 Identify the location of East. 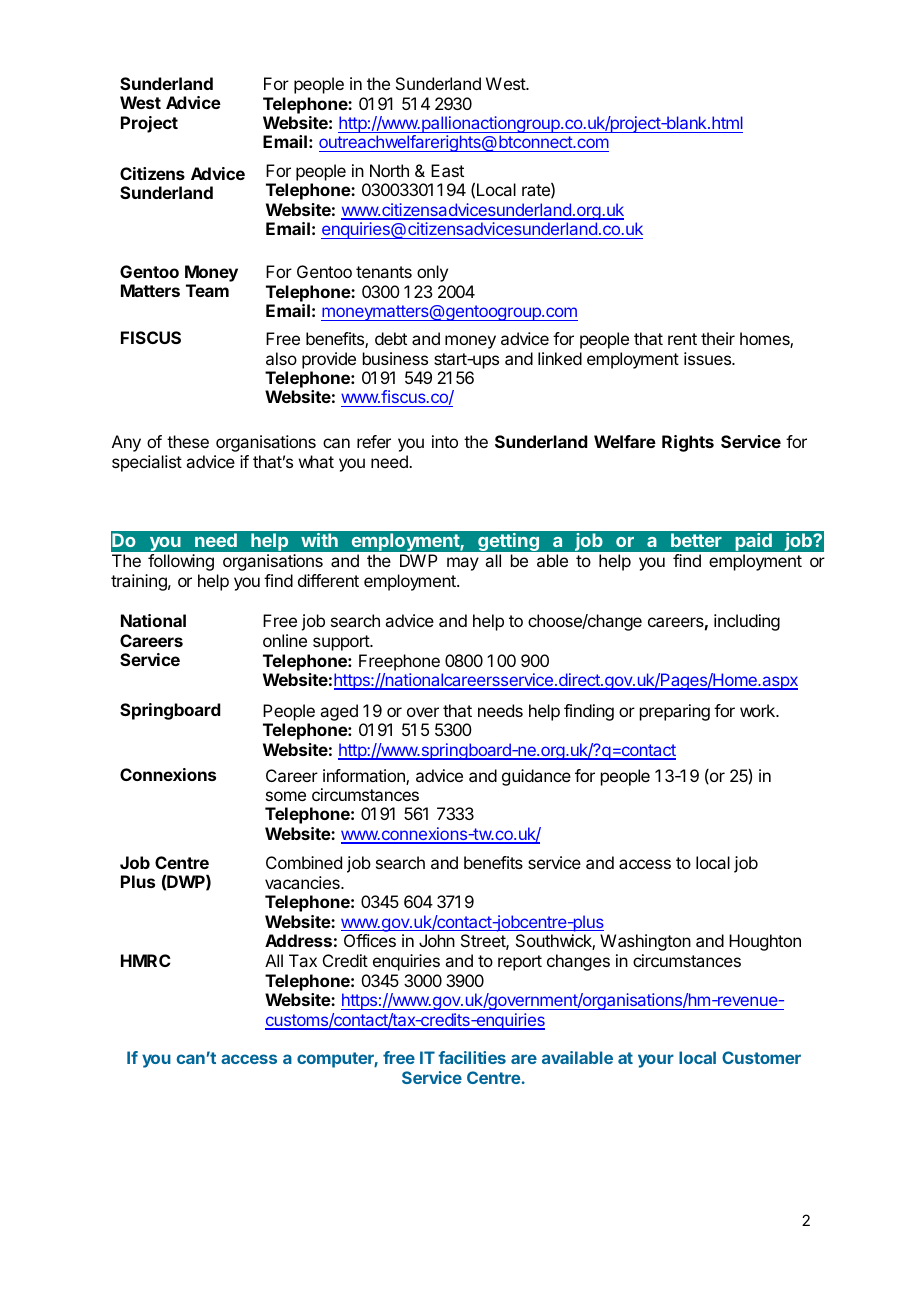
(447, 170).
